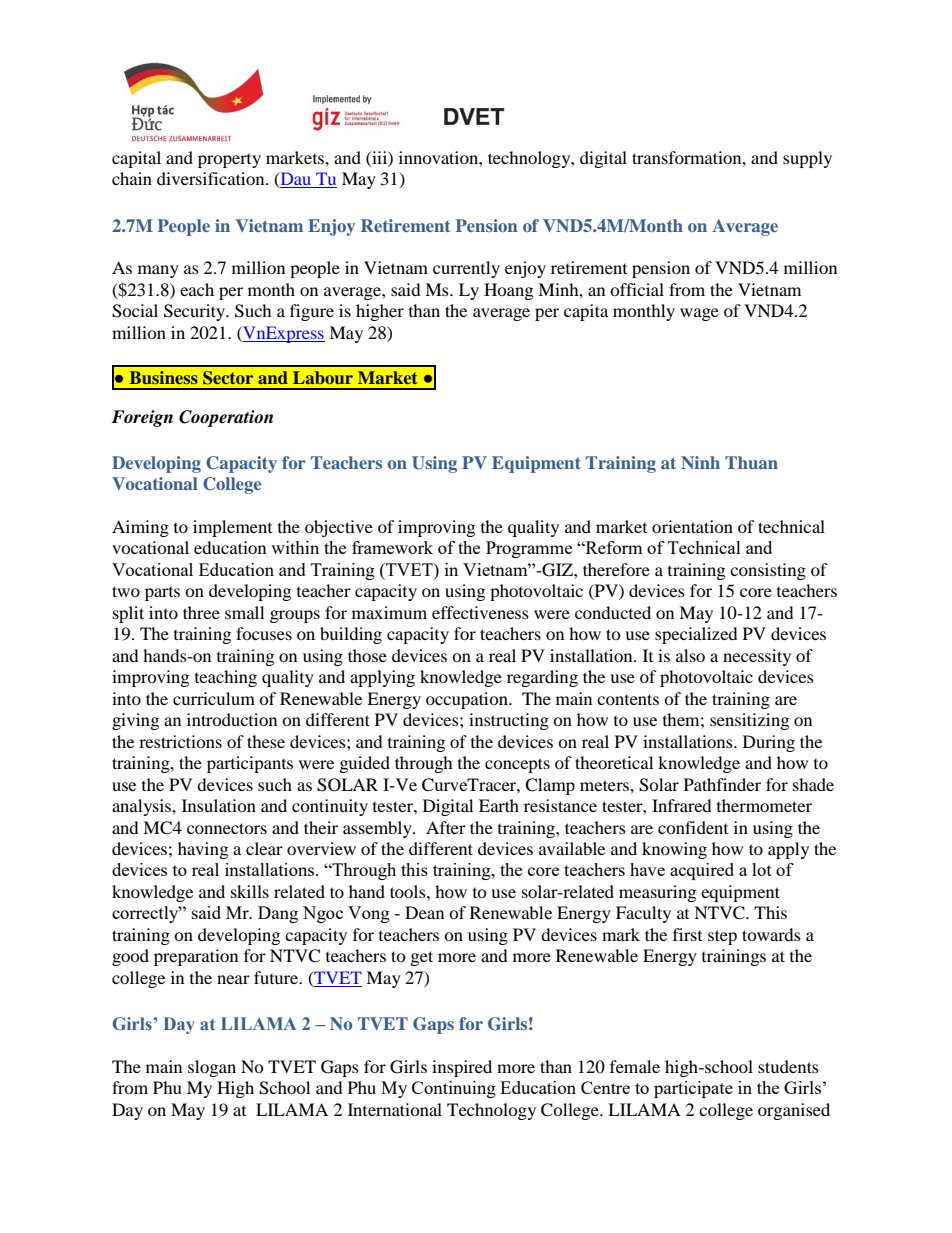  Describe the element at coordinates (696, 635) in the document. I see `specialized` at that location.
